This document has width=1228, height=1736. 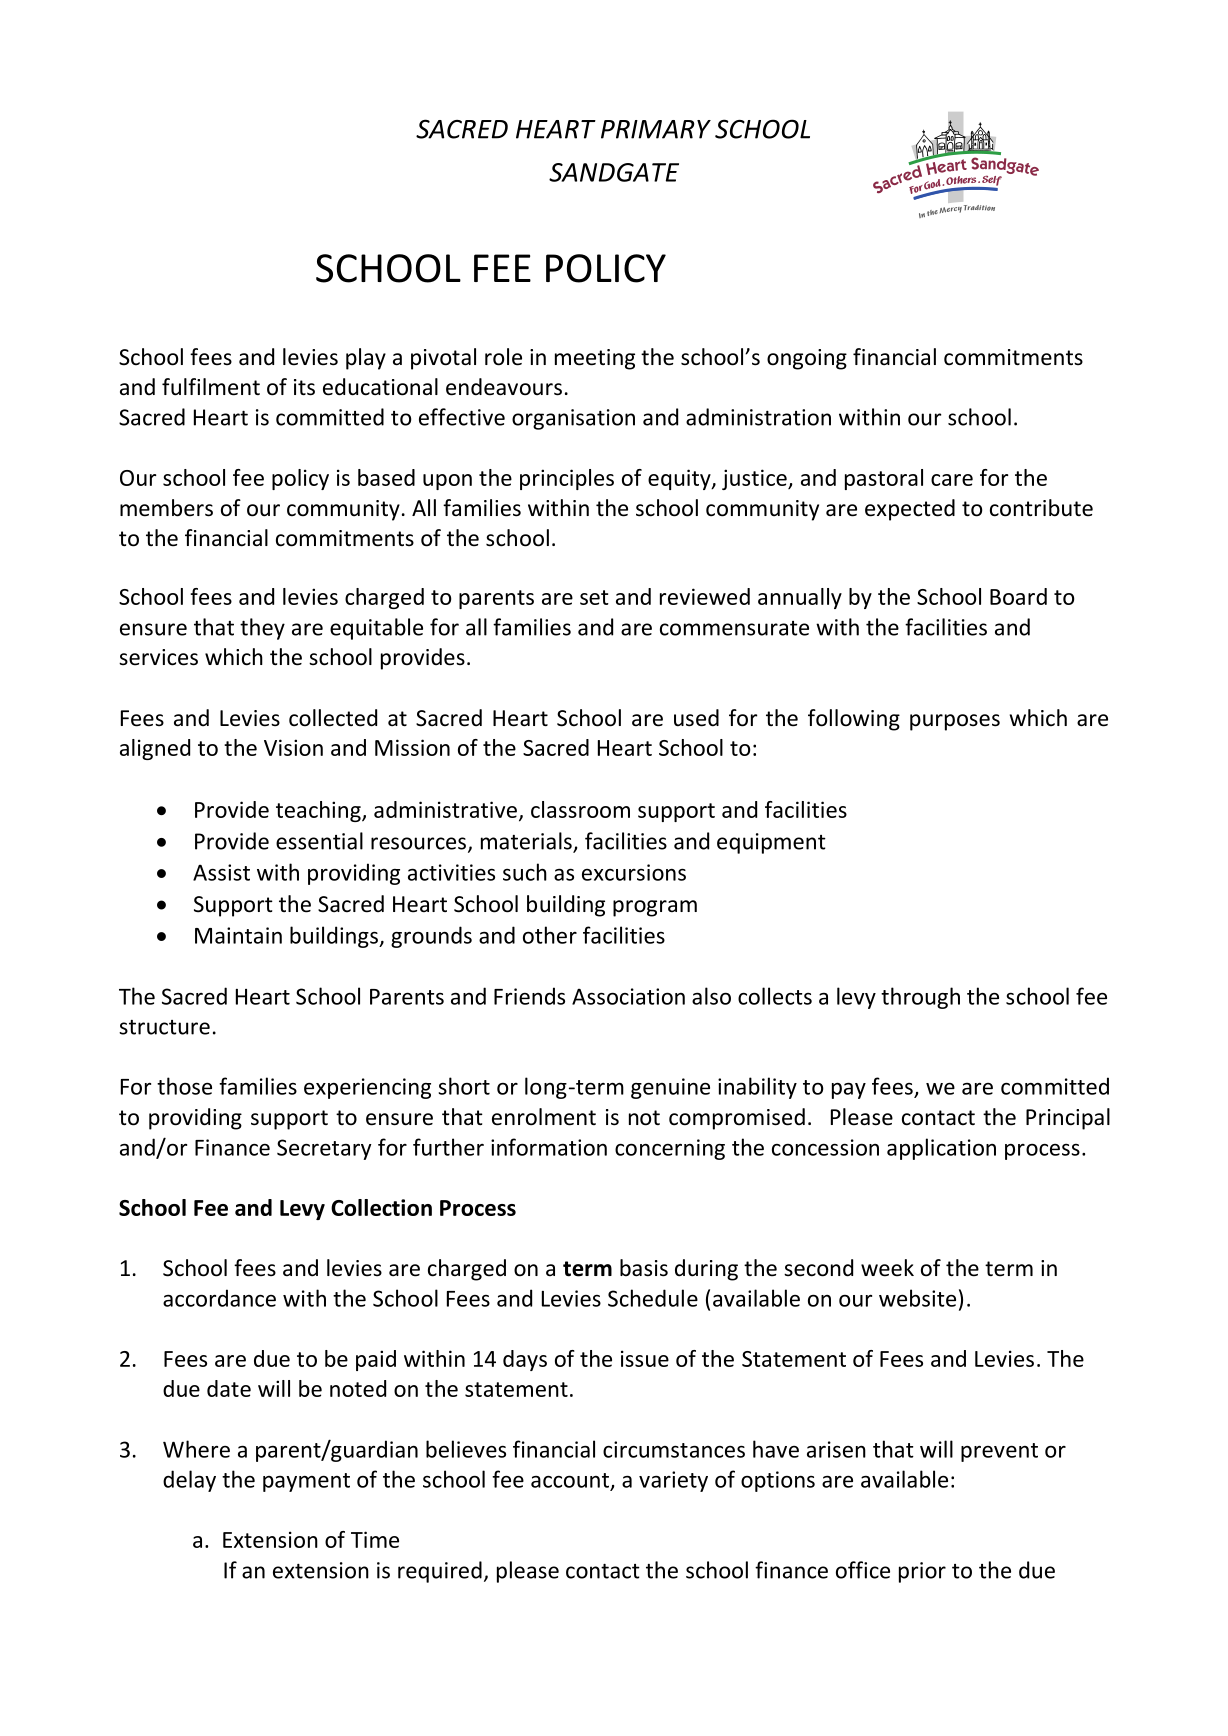 I want to click on members, so click(x=166, y=508).
